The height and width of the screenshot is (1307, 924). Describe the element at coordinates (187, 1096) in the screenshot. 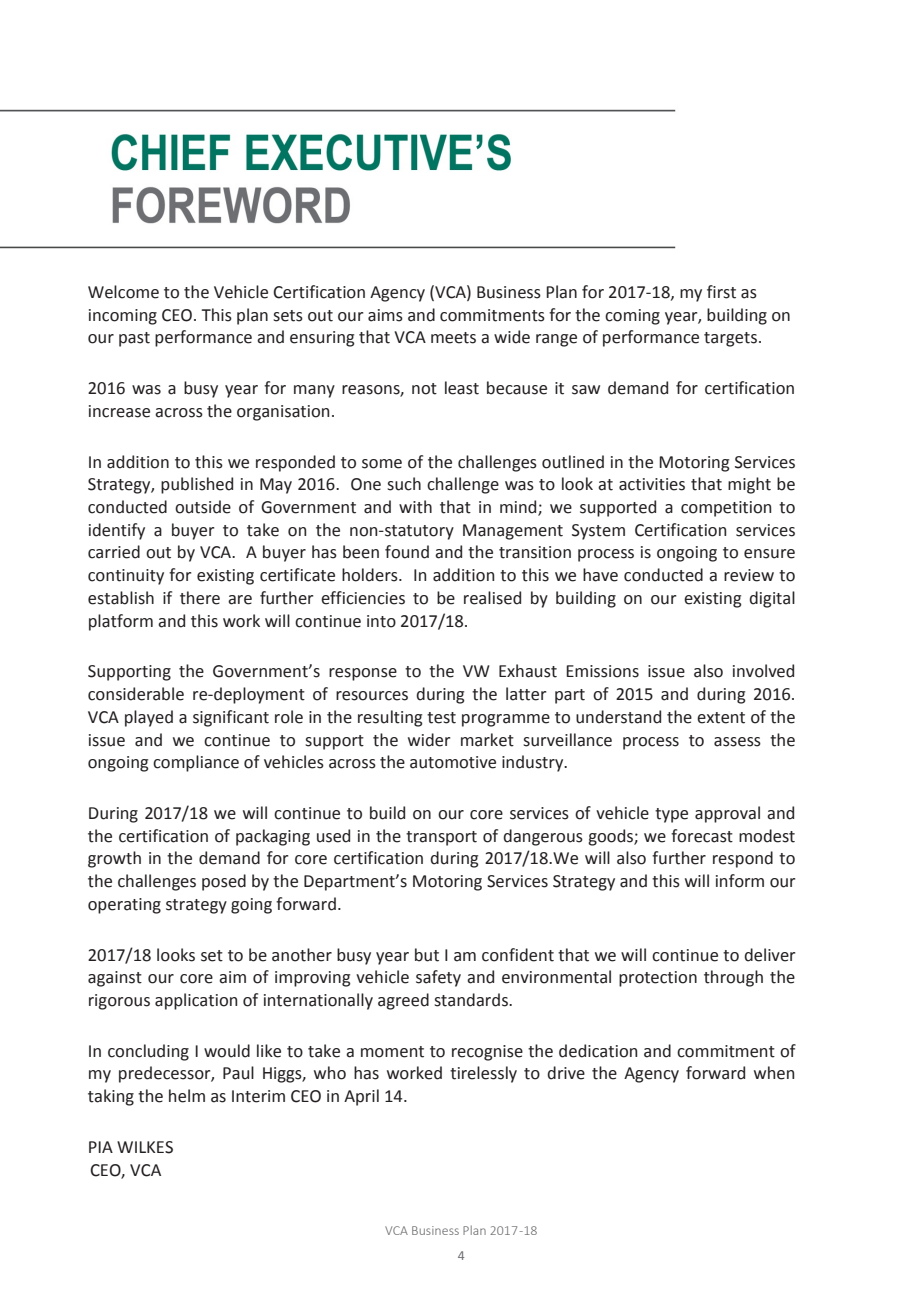

I see `helm` at that location.
